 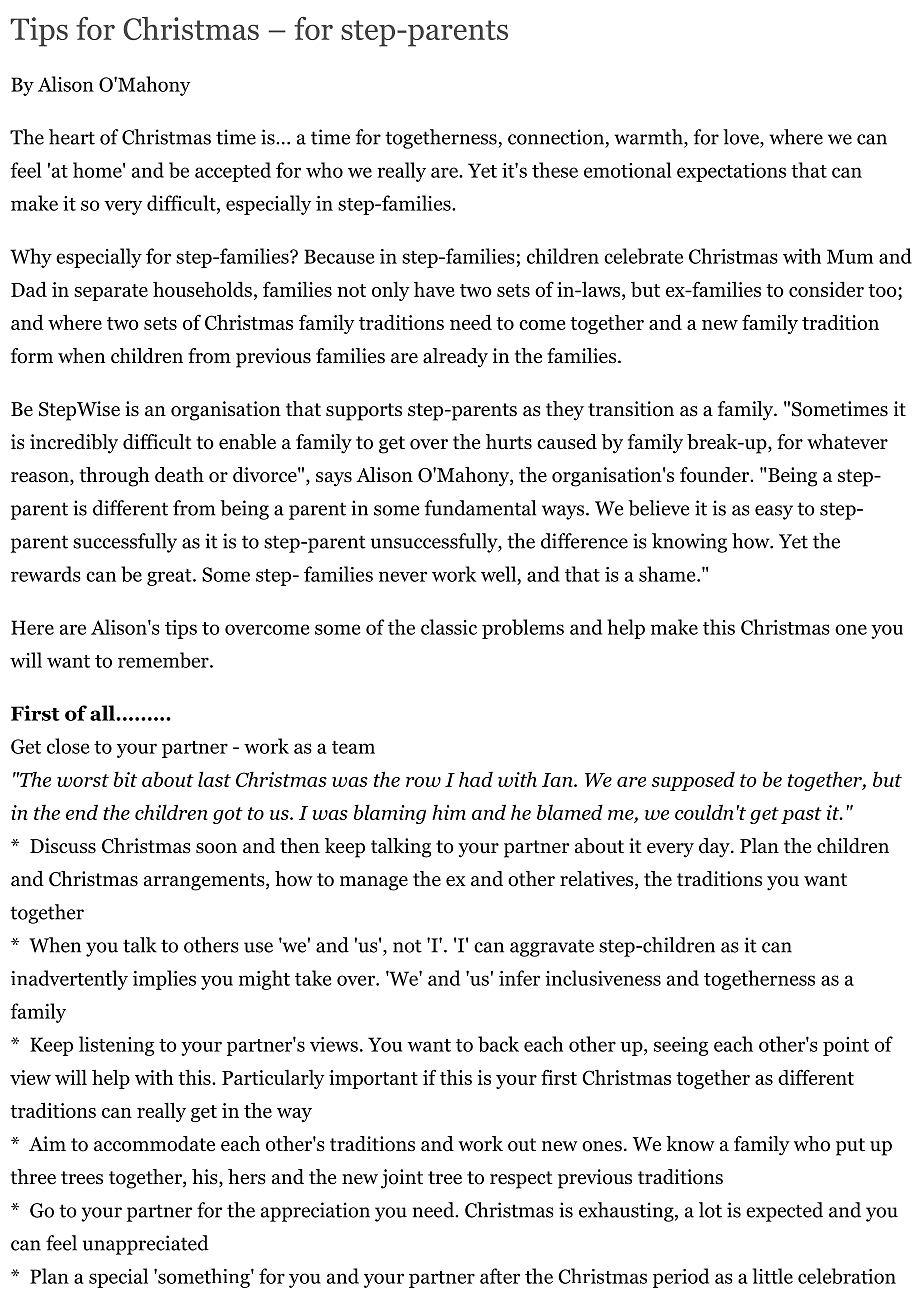 What do you see at coordinates (114, 477) in the image?
I see `through` at bounding box center [114, 477].
